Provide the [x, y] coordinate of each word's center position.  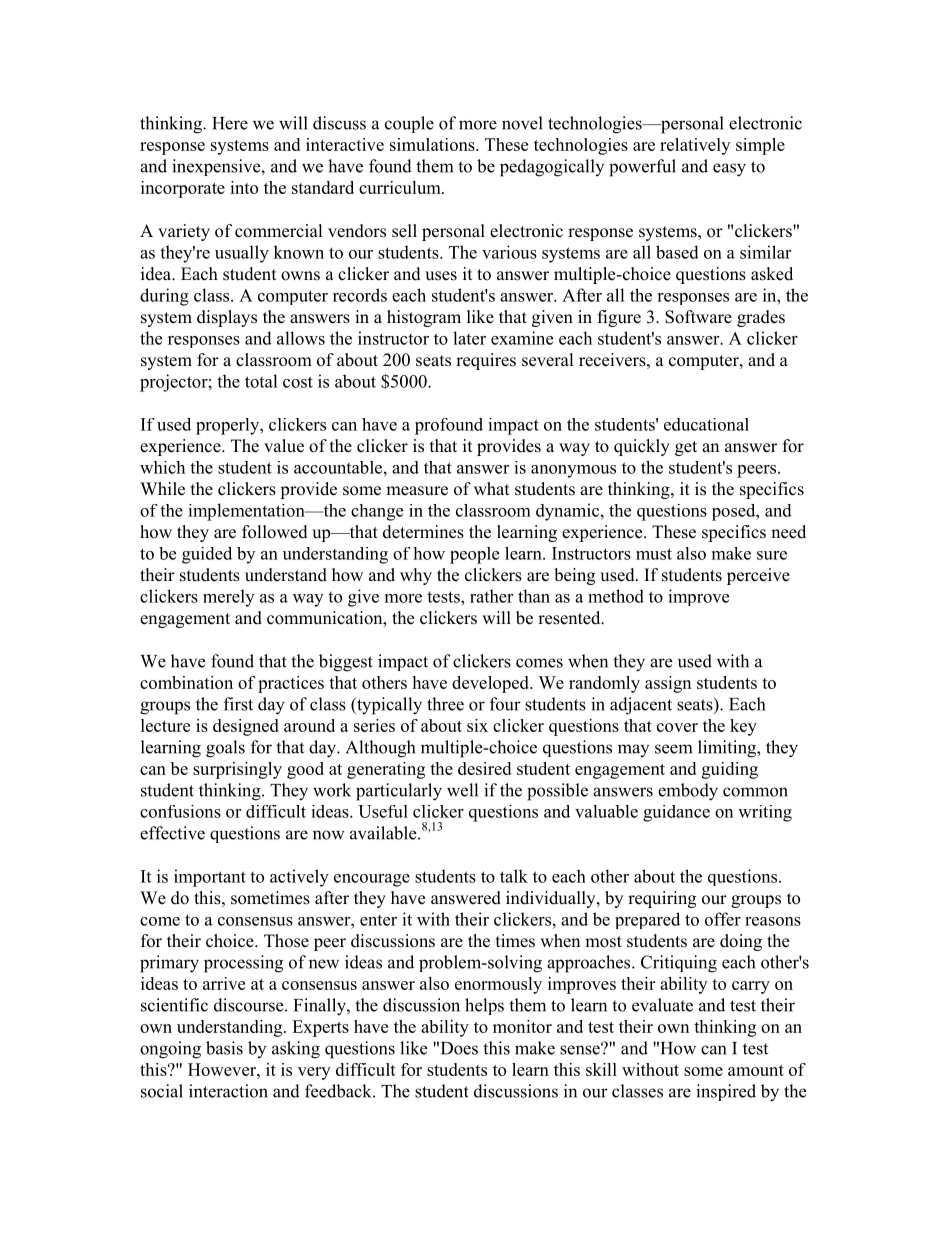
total [261, 381]
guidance [676, 813]
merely [228, 598]
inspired [726, 1092]
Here [230, 123]
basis [224, 1048]
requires [486, 361]
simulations [433, 144]
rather [491, 596]
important [210, 878]
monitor [522, 1026]
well [462, 790]
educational [706, 424]
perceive [758, 576]
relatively [695, 146]
